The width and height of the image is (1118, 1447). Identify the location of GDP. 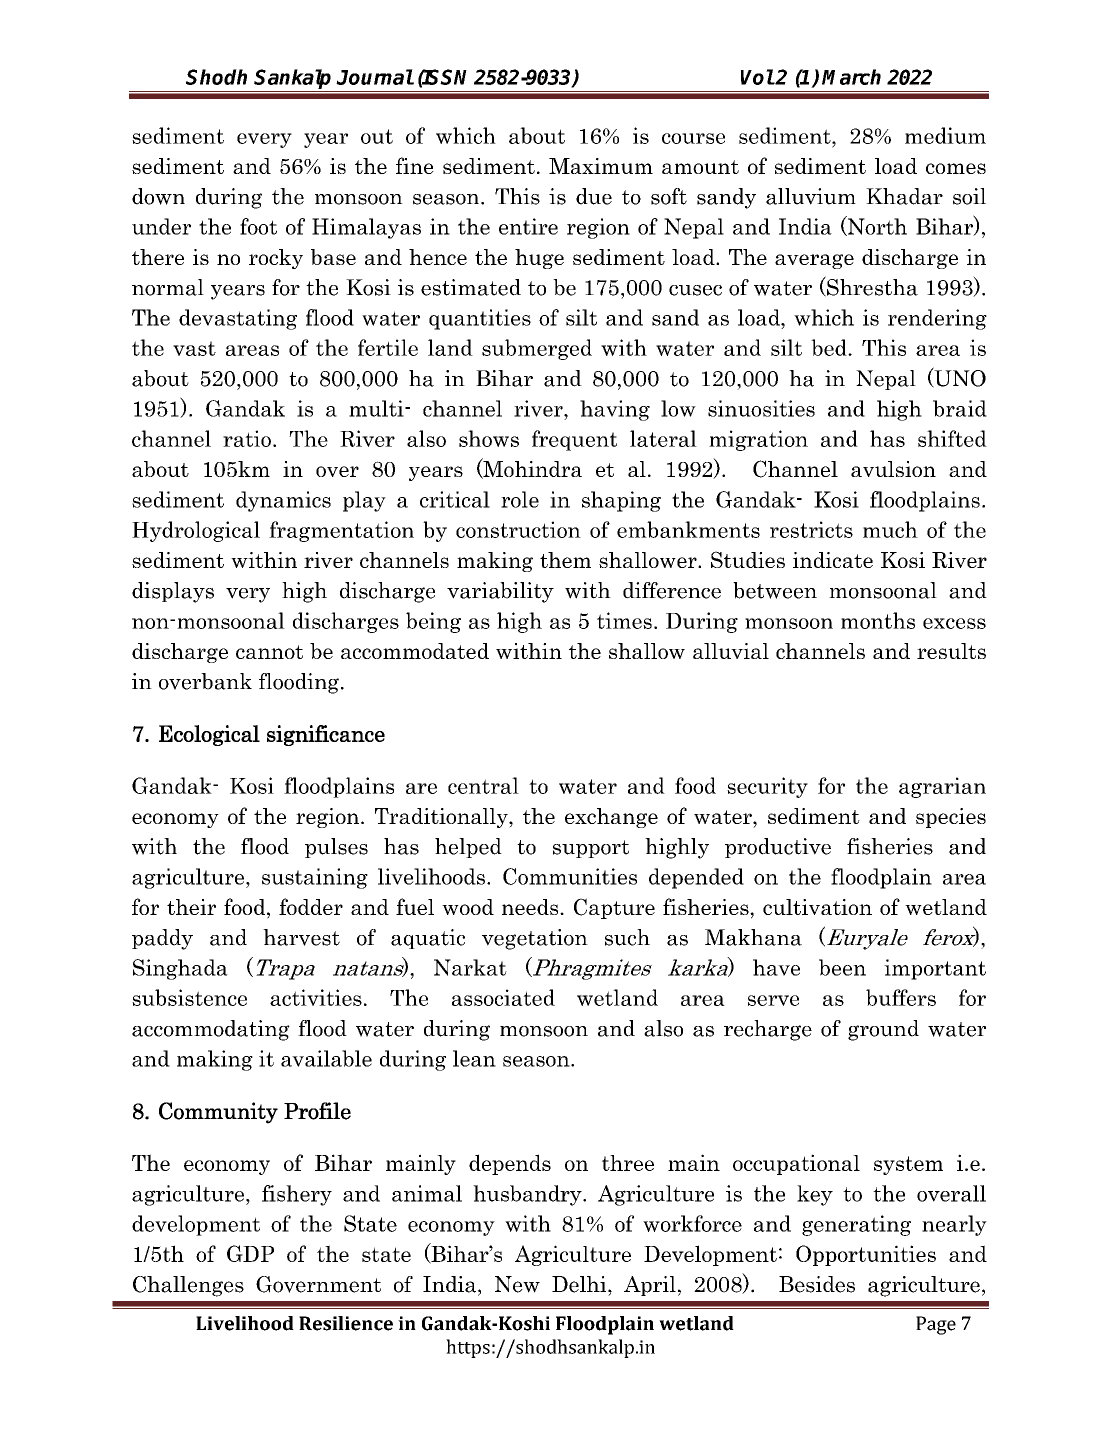
(250, 1253).
